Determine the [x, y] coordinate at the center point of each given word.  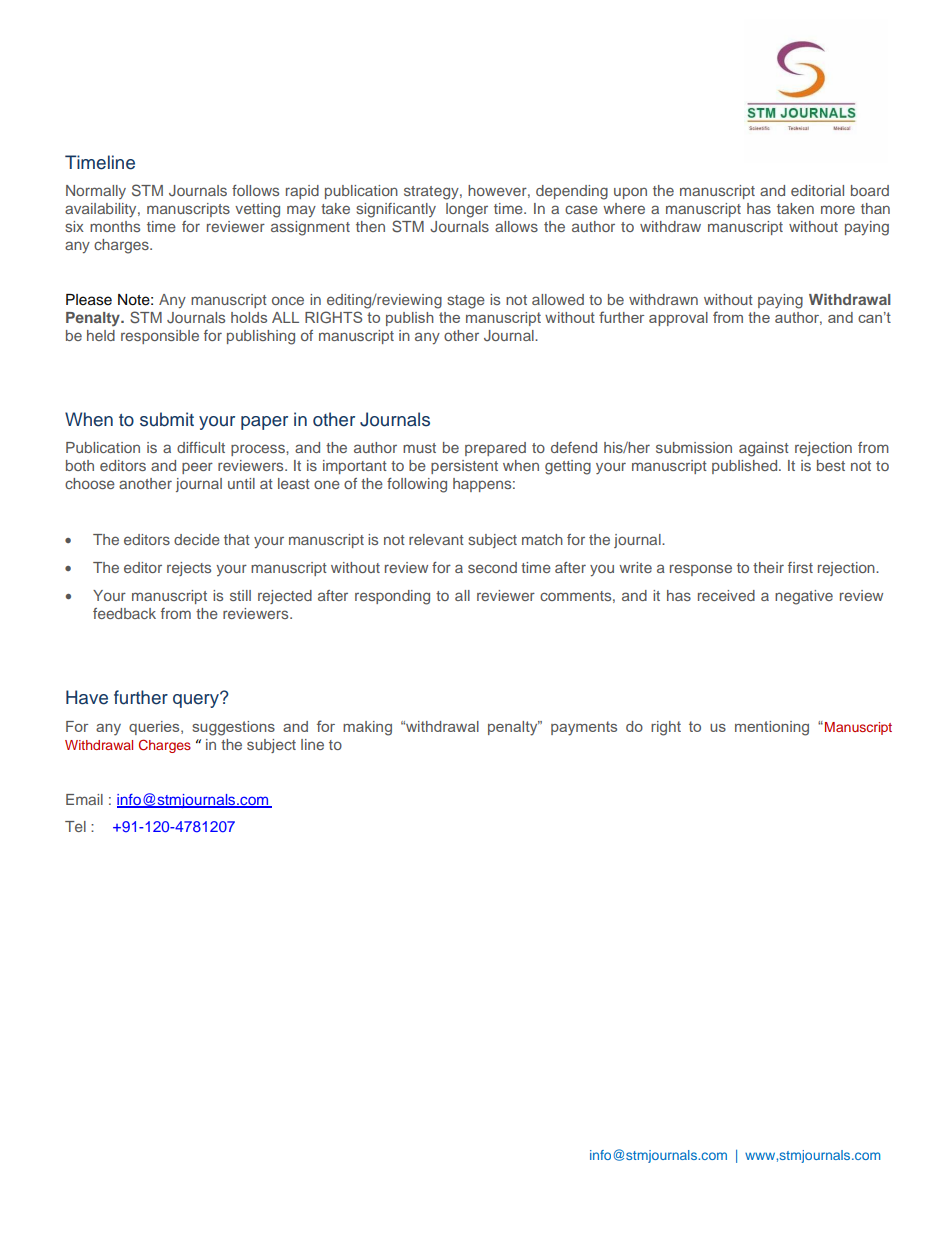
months [115, 226]
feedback [124, 613]
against [764, 449]
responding [392, 597]
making [367, 728]
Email [84, 799]
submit [167, 419]
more [838, 209]
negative [804, 597]
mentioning [772, 728]
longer [467, 210]
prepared [495, 449]
